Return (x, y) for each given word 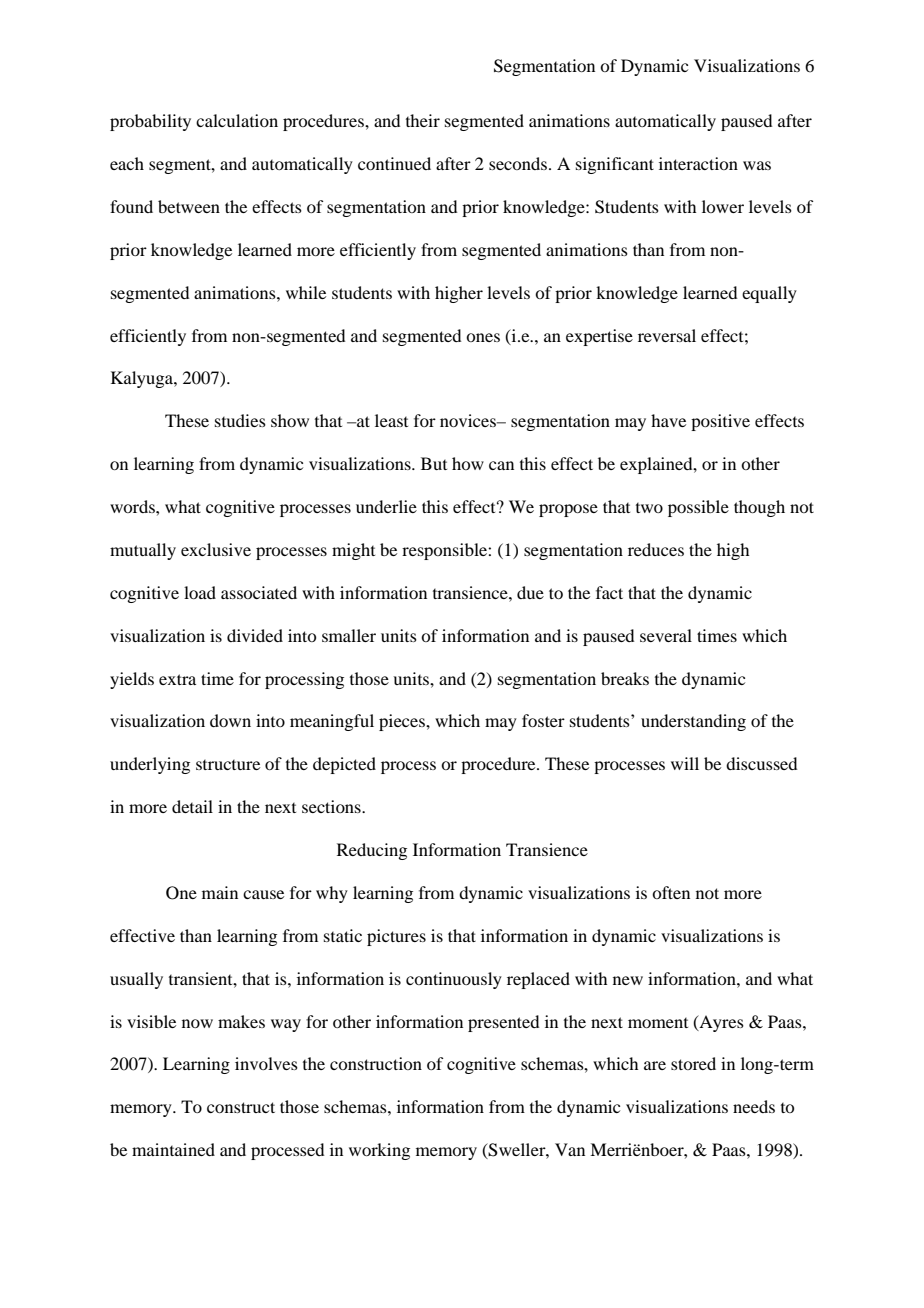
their (423, 120)
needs (754, 1106)
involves (266, 1063)
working (379, 1151)
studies (240, 420)
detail (192, 806)
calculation (237, 120)
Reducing (372, 851)
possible (698, 508)
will (685, 763)
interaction (698, 163)
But (434, 463)
